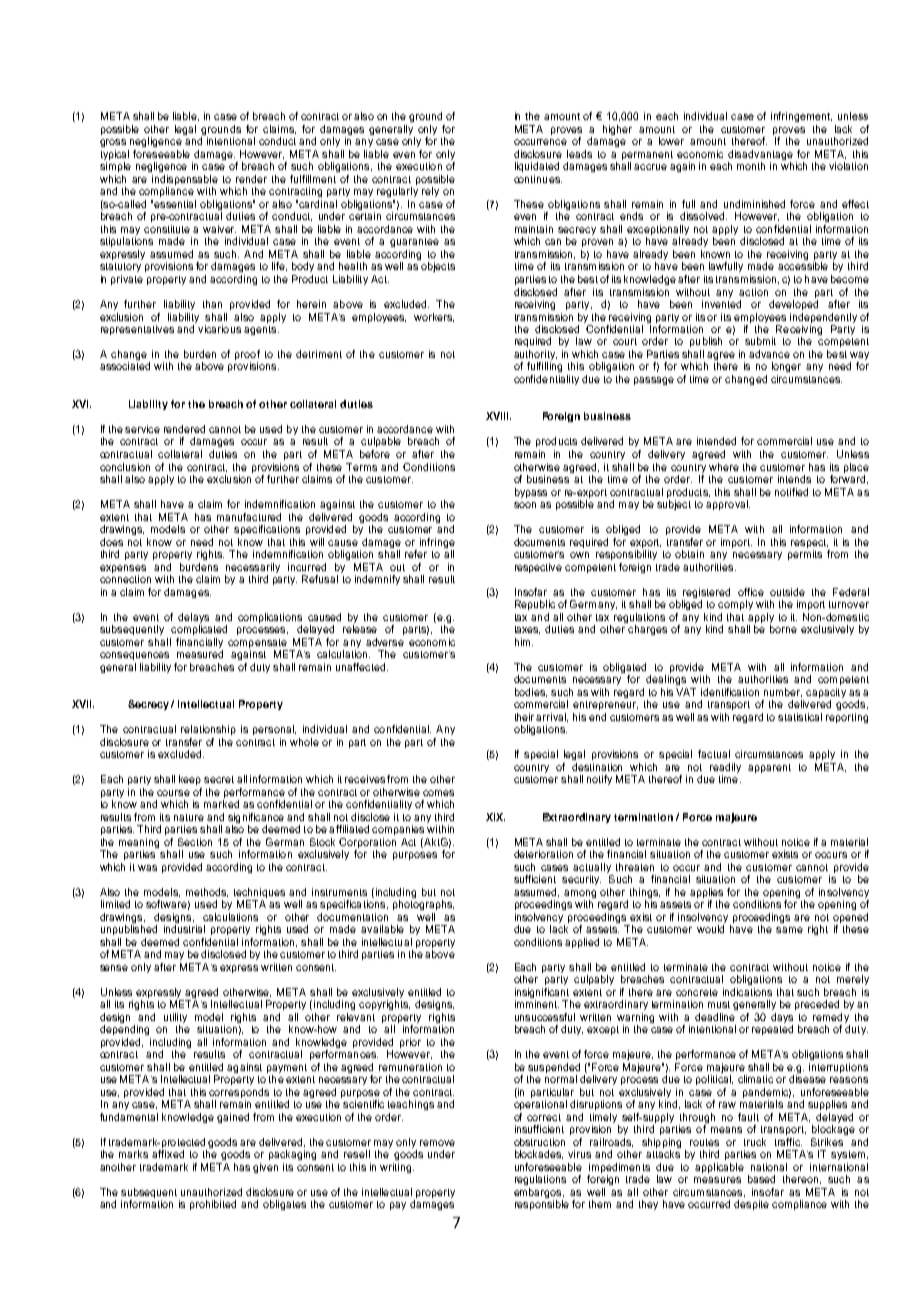  I want to click on notified, so click(791, 492).
